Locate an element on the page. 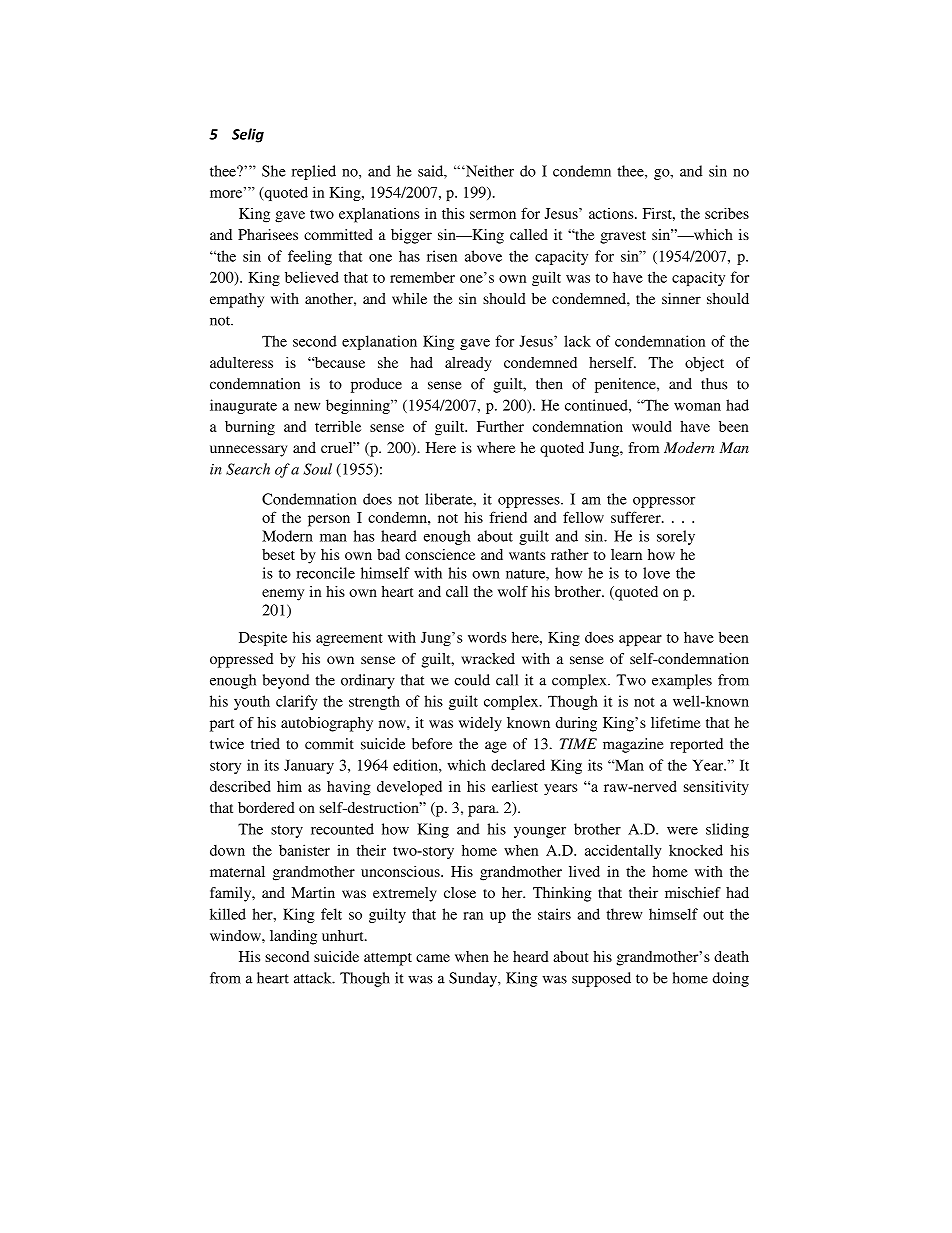 This image has width=952, height=1233. conscience is located at coordinates (440, 554).
